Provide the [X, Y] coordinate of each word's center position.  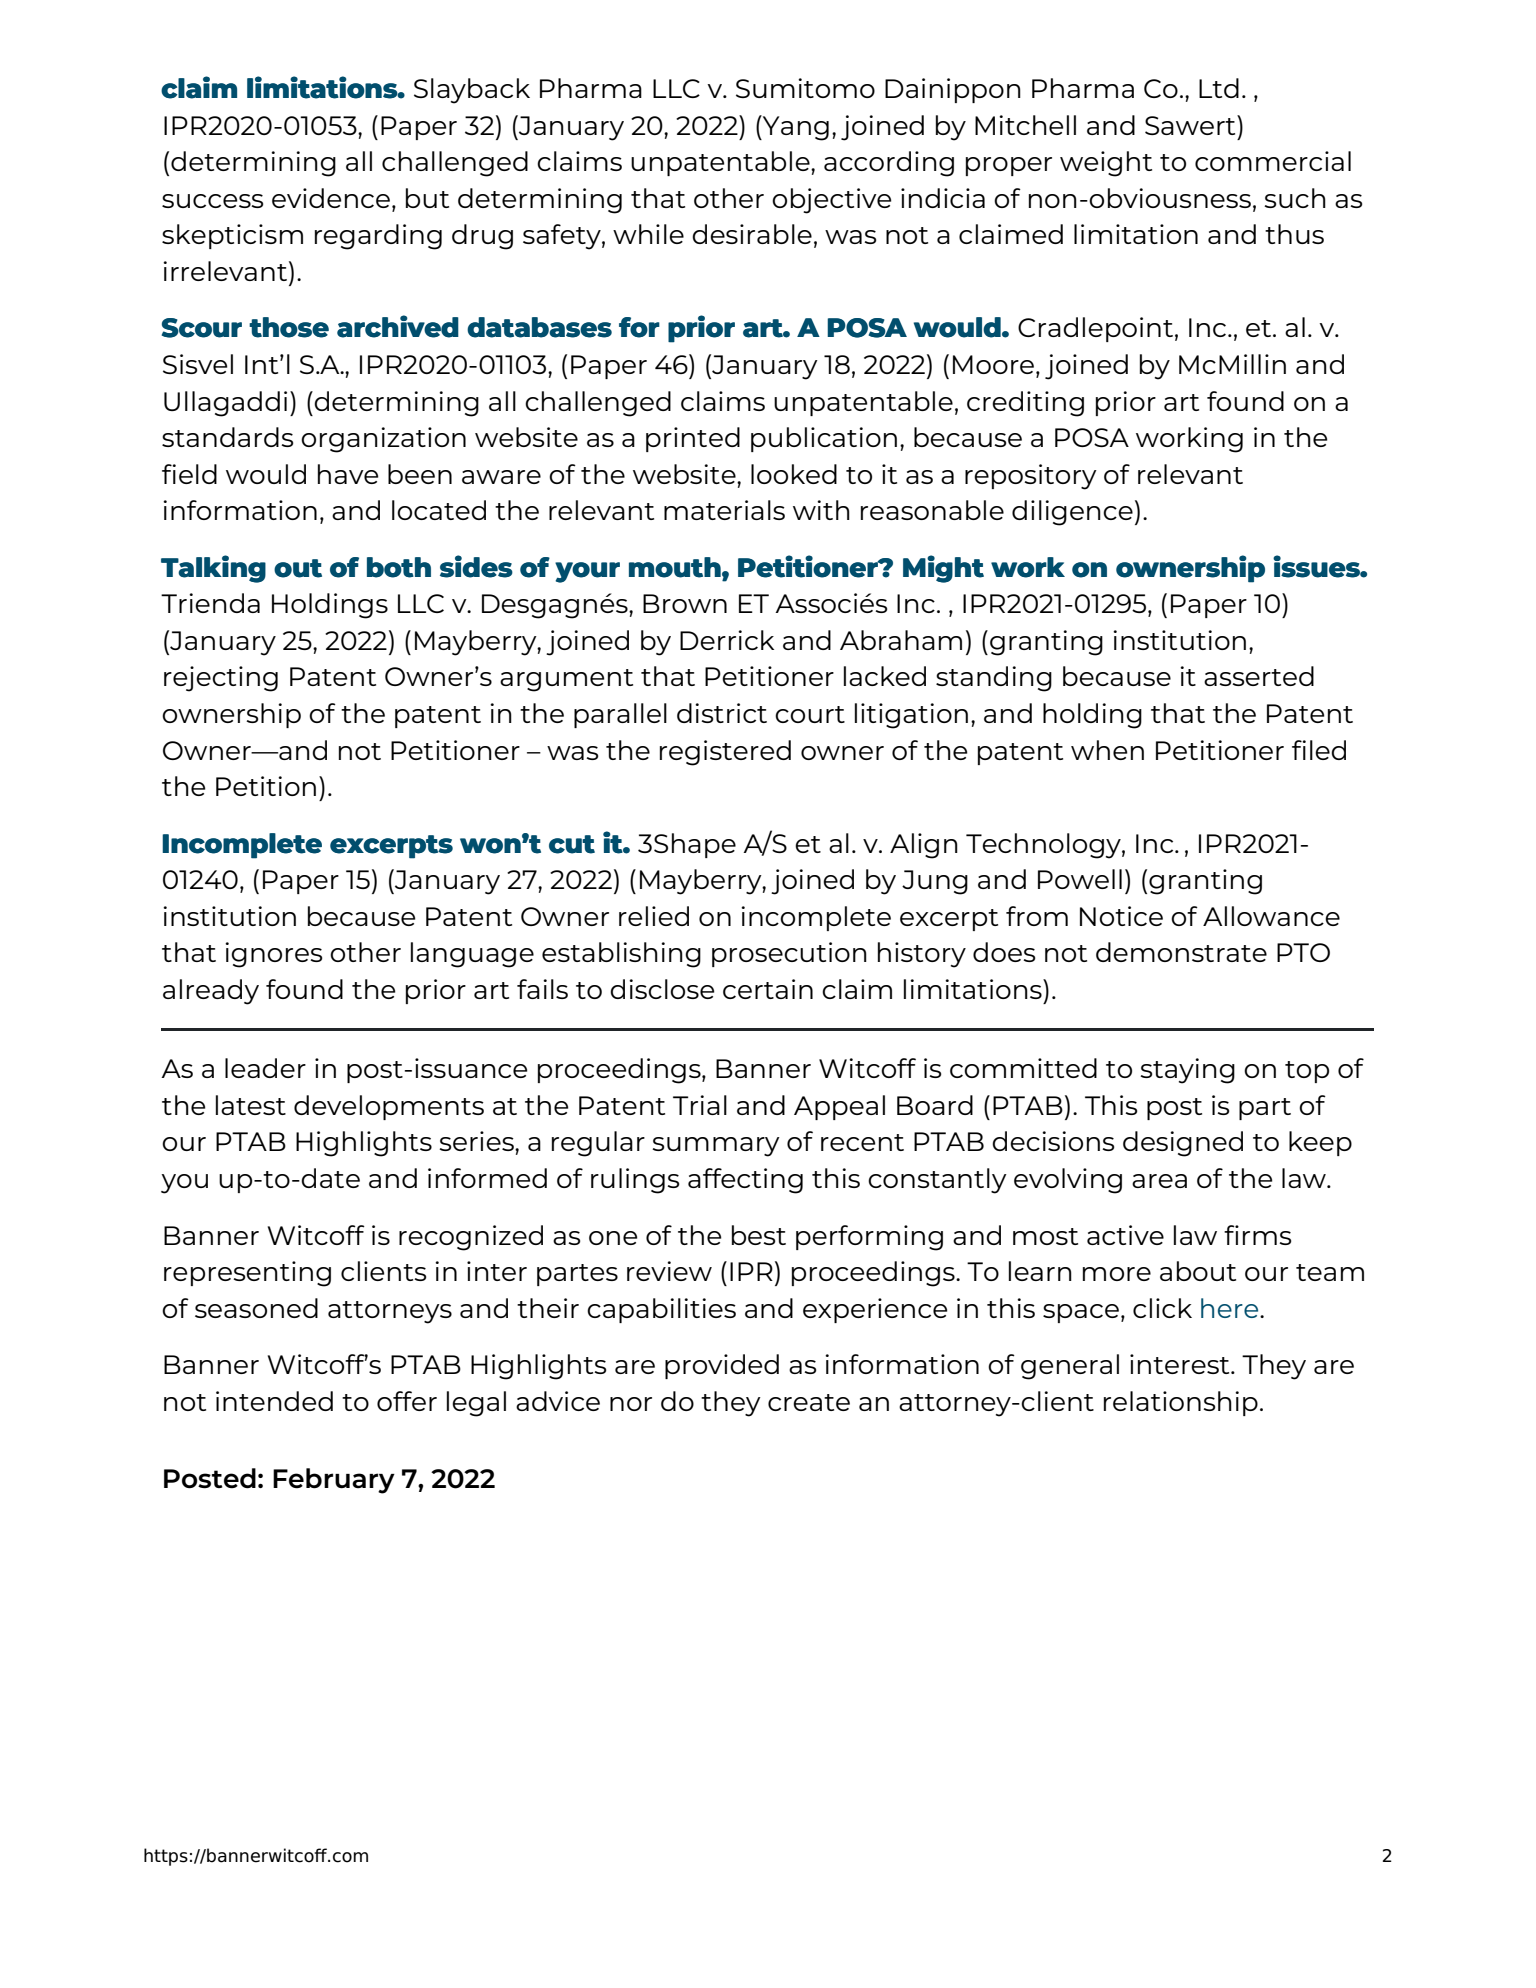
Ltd [1219, 88]
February [334, 1481]
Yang [795, 128]
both [399, 567]
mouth [675, 567]
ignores [273, 955]
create [809, 1402]
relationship [1181, 1403]
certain [768, 989]
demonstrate [1181, 952]
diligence [1072, 513]
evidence [331, 198]
